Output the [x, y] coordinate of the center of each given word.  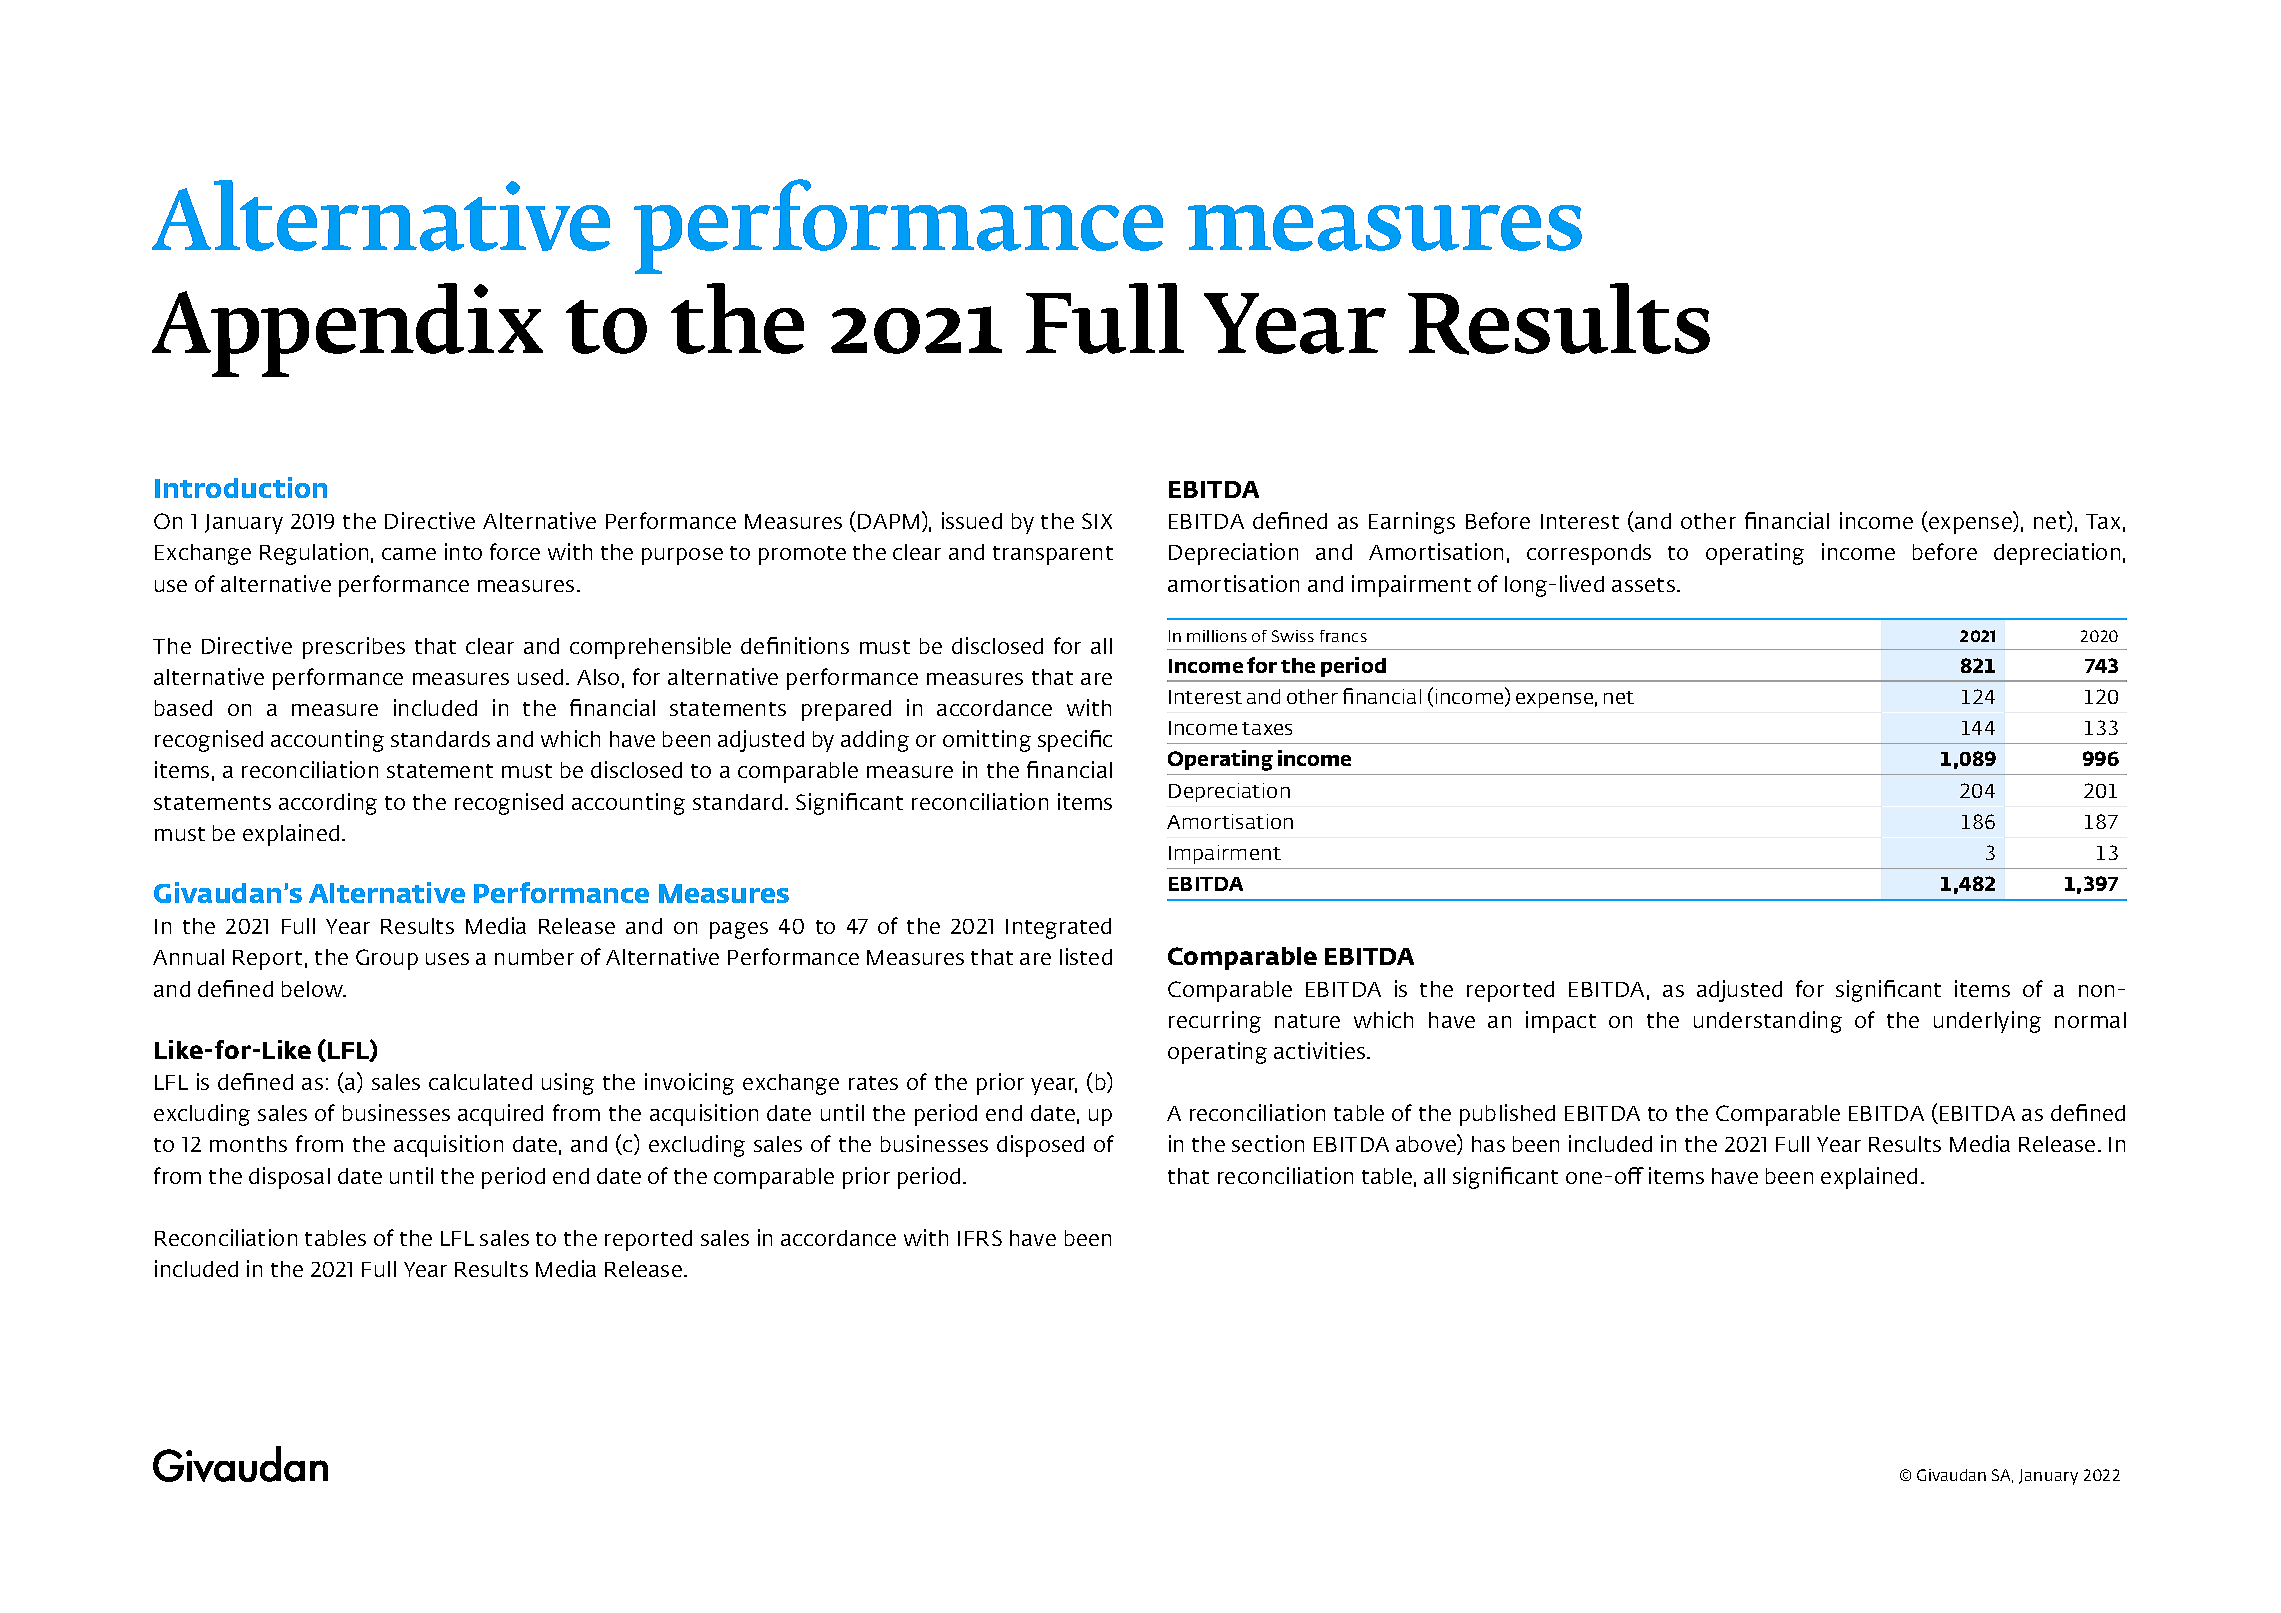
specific [1075, 741]
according [328, 804]
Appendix [347, 330]
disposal [289, 1178]
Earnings [1412, 523]
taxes [1267, 728]
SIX [1097, 521]
